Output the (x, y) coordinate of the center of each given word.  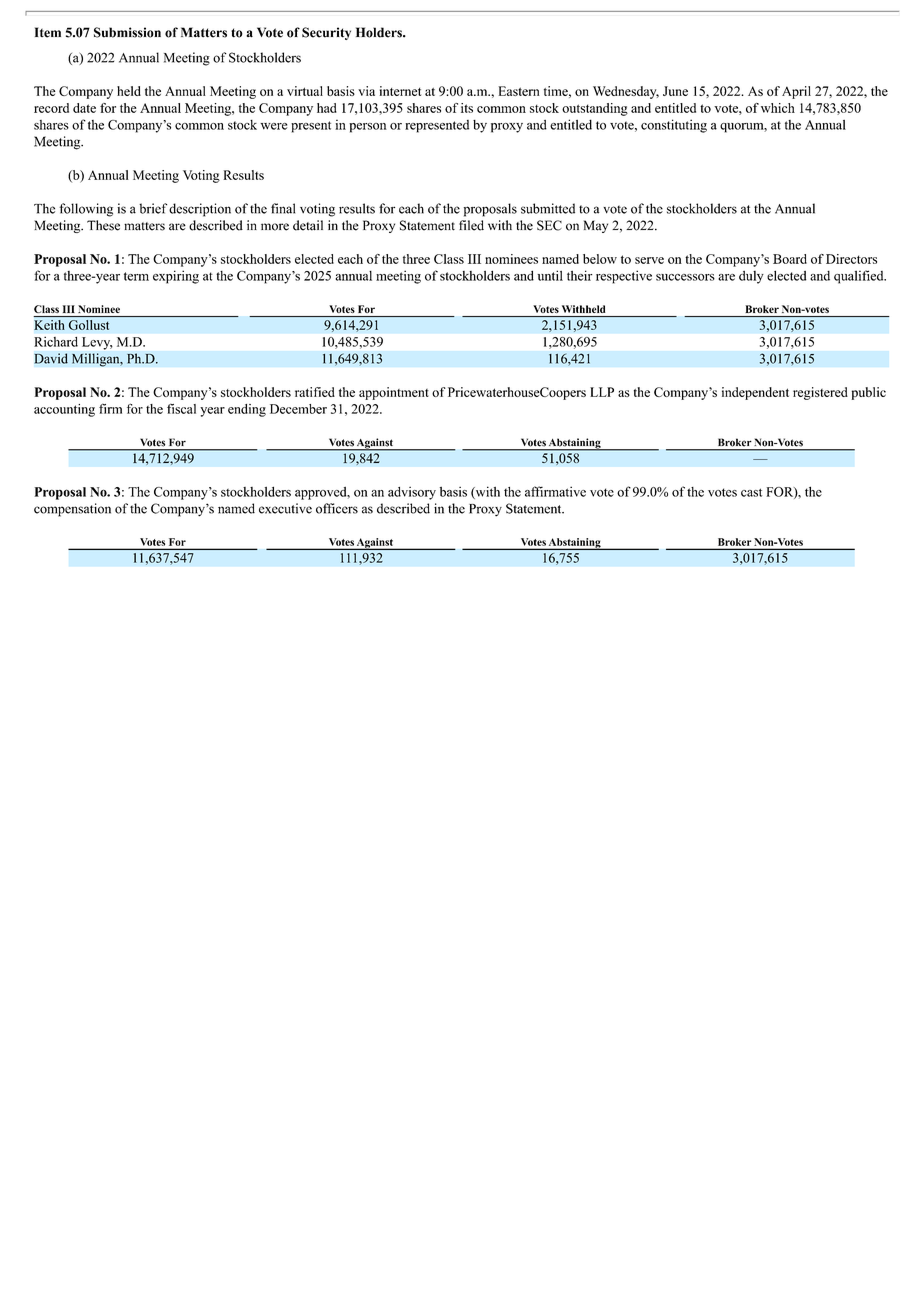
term (136, 276)
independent (755, 393)
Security (326, 33)
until (550, 275)
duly (751, 277)
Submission (127, 32)
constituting (674, 126)
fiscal (181, 408)
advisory (412, 493)
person (368, 128)
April (796, 92)
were (273, 126)
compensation (72, 510)
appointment (394, 393)
